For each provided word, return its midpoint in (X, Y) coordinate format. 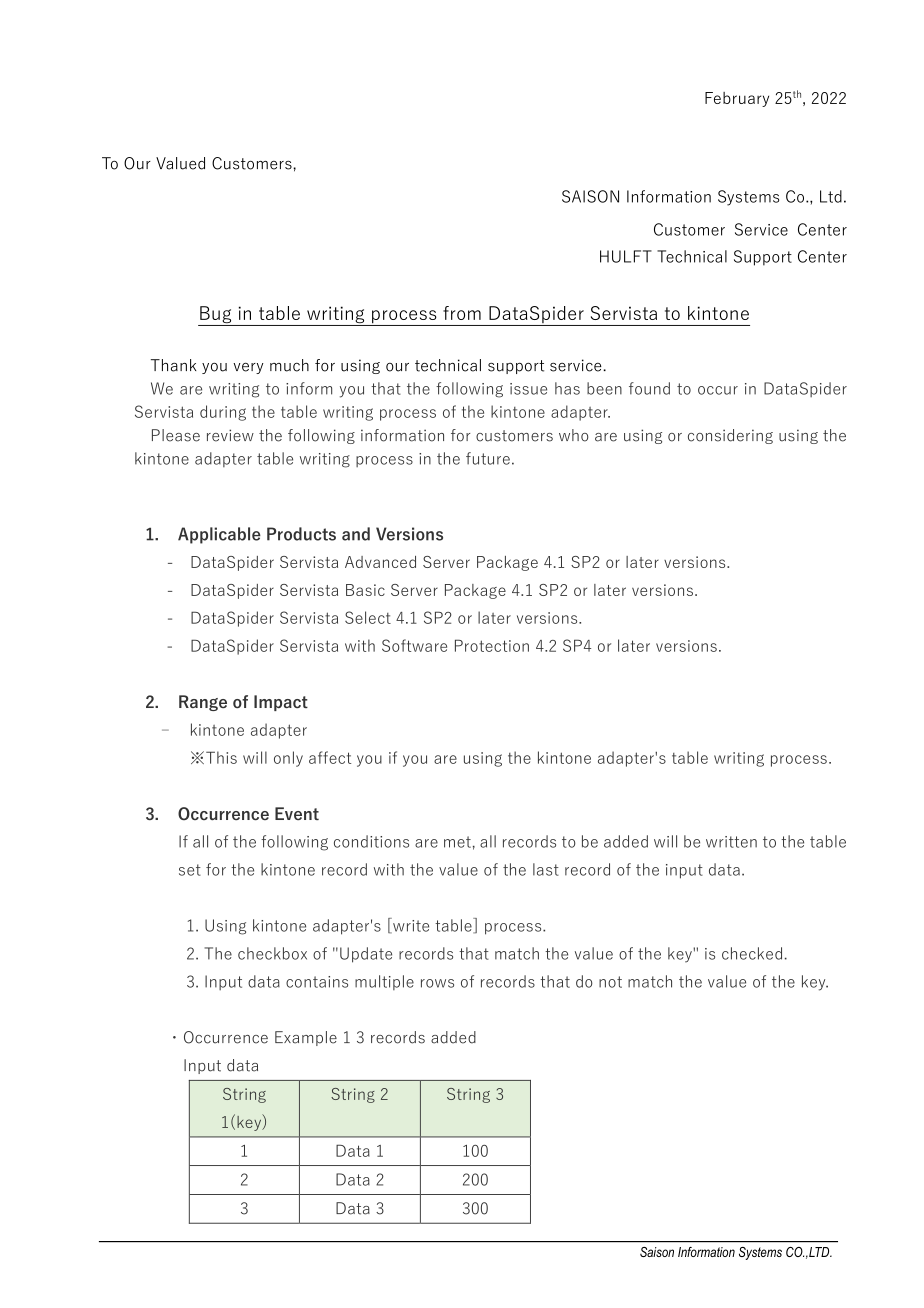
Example (306, 1038)
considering (730, 436)
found (649, 388)
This (221, 757)
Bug (216, 316)
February (737, 99)
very (248, 368)
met (457, 842)
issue (528, 389)
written (731, 842)
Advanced (380, 562)
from (462, 313)
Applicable (219, 535)
